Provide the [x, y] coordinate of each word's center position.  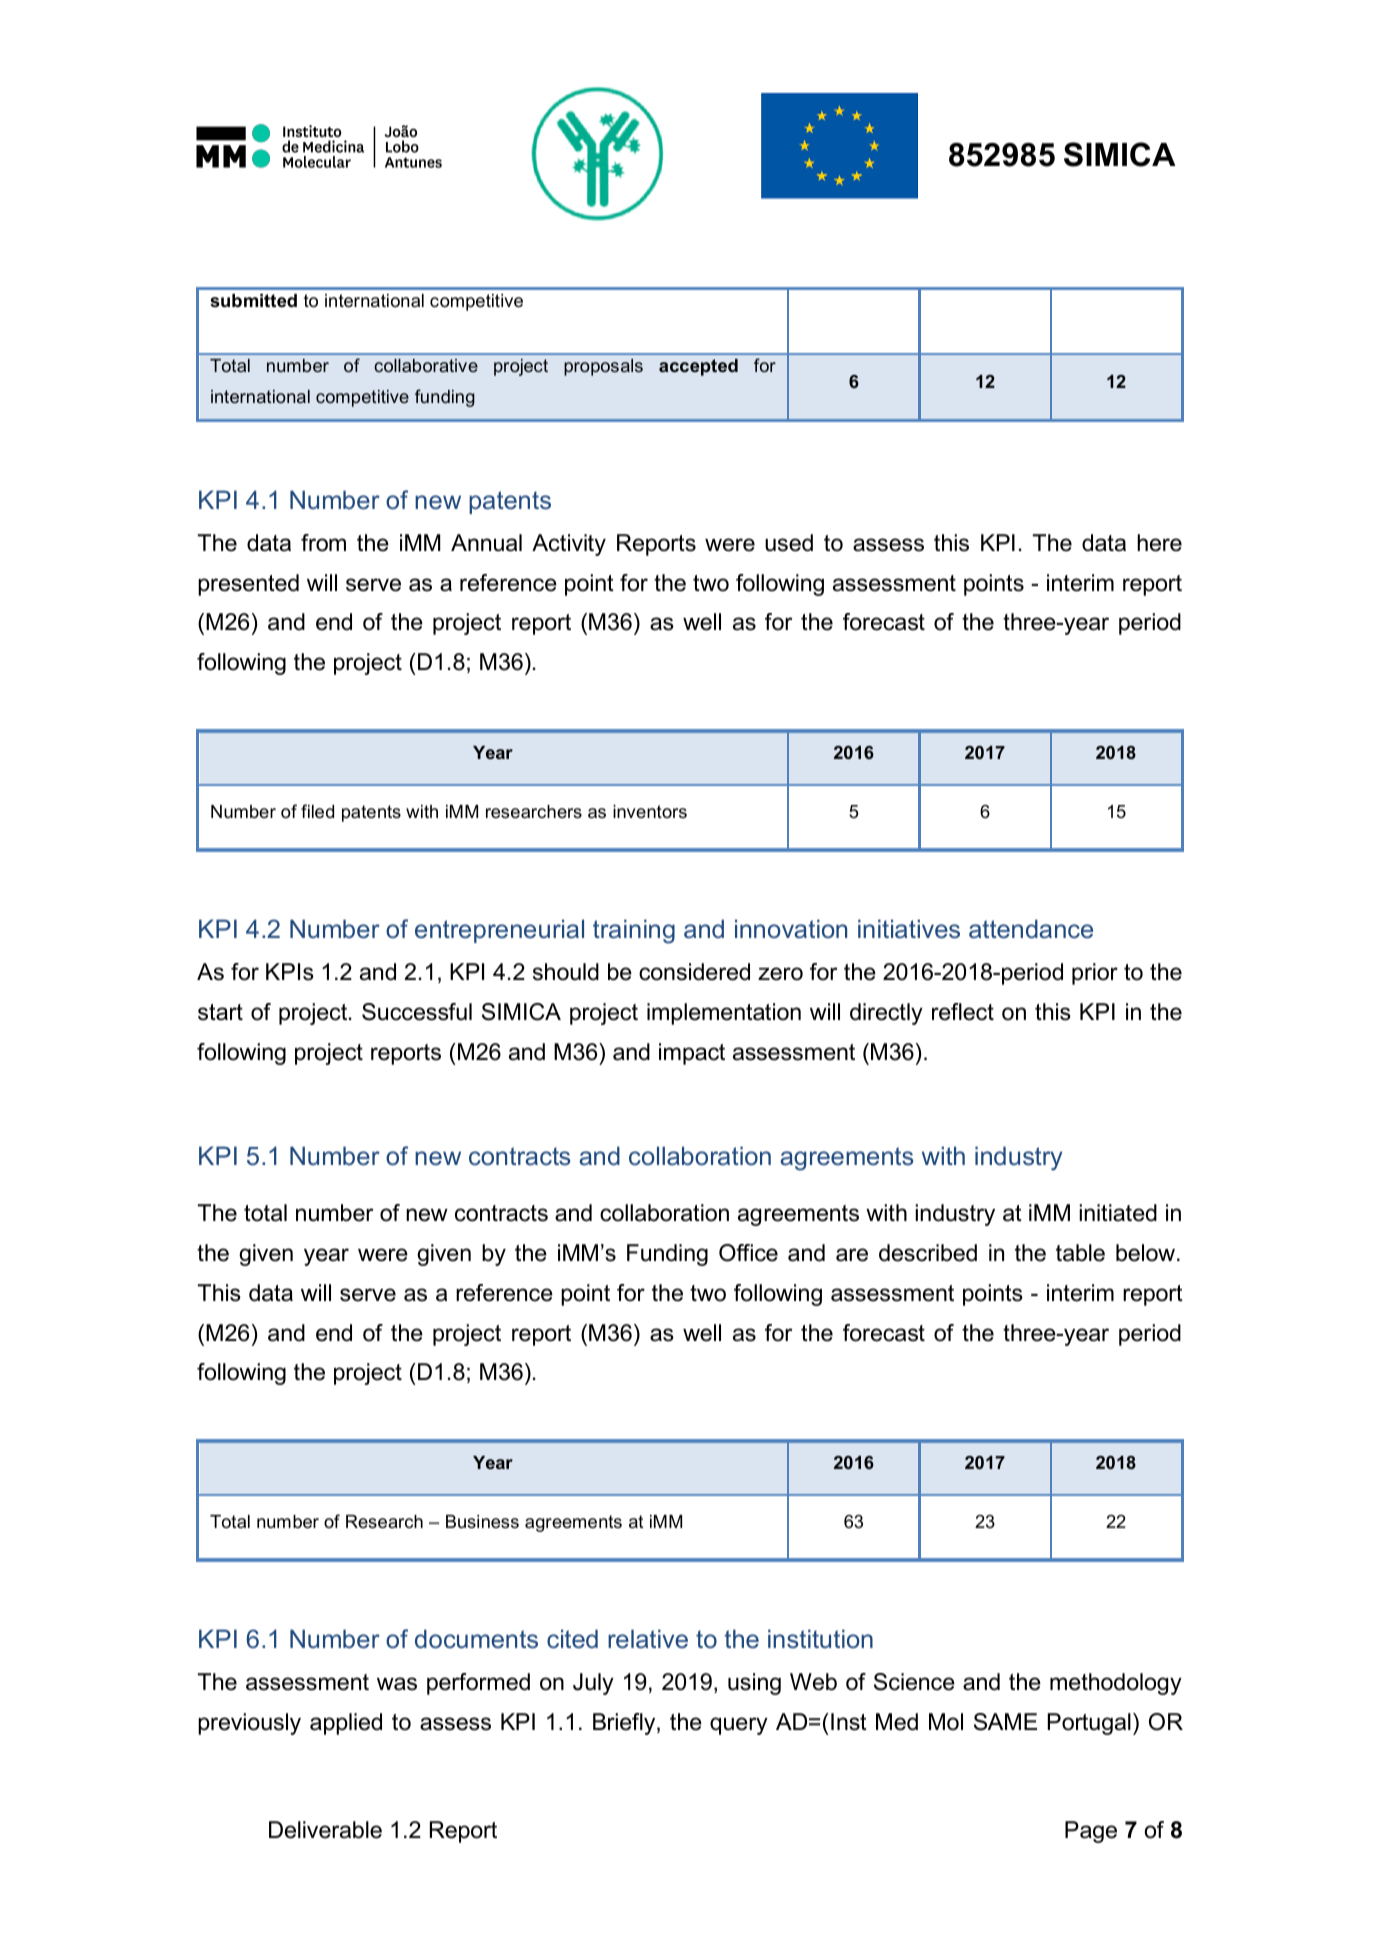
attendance [1031, 929]
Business [482, 1522]
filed [317, 811]
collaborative [426, 365]
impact [692, 1054]
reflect [963, 1012]
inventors [650, 811]
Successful [417, 1012]
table [1080, 1253]
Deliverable [325, 1830]
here [1159, 543]
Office [748, 1253]
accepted [698, 367]
